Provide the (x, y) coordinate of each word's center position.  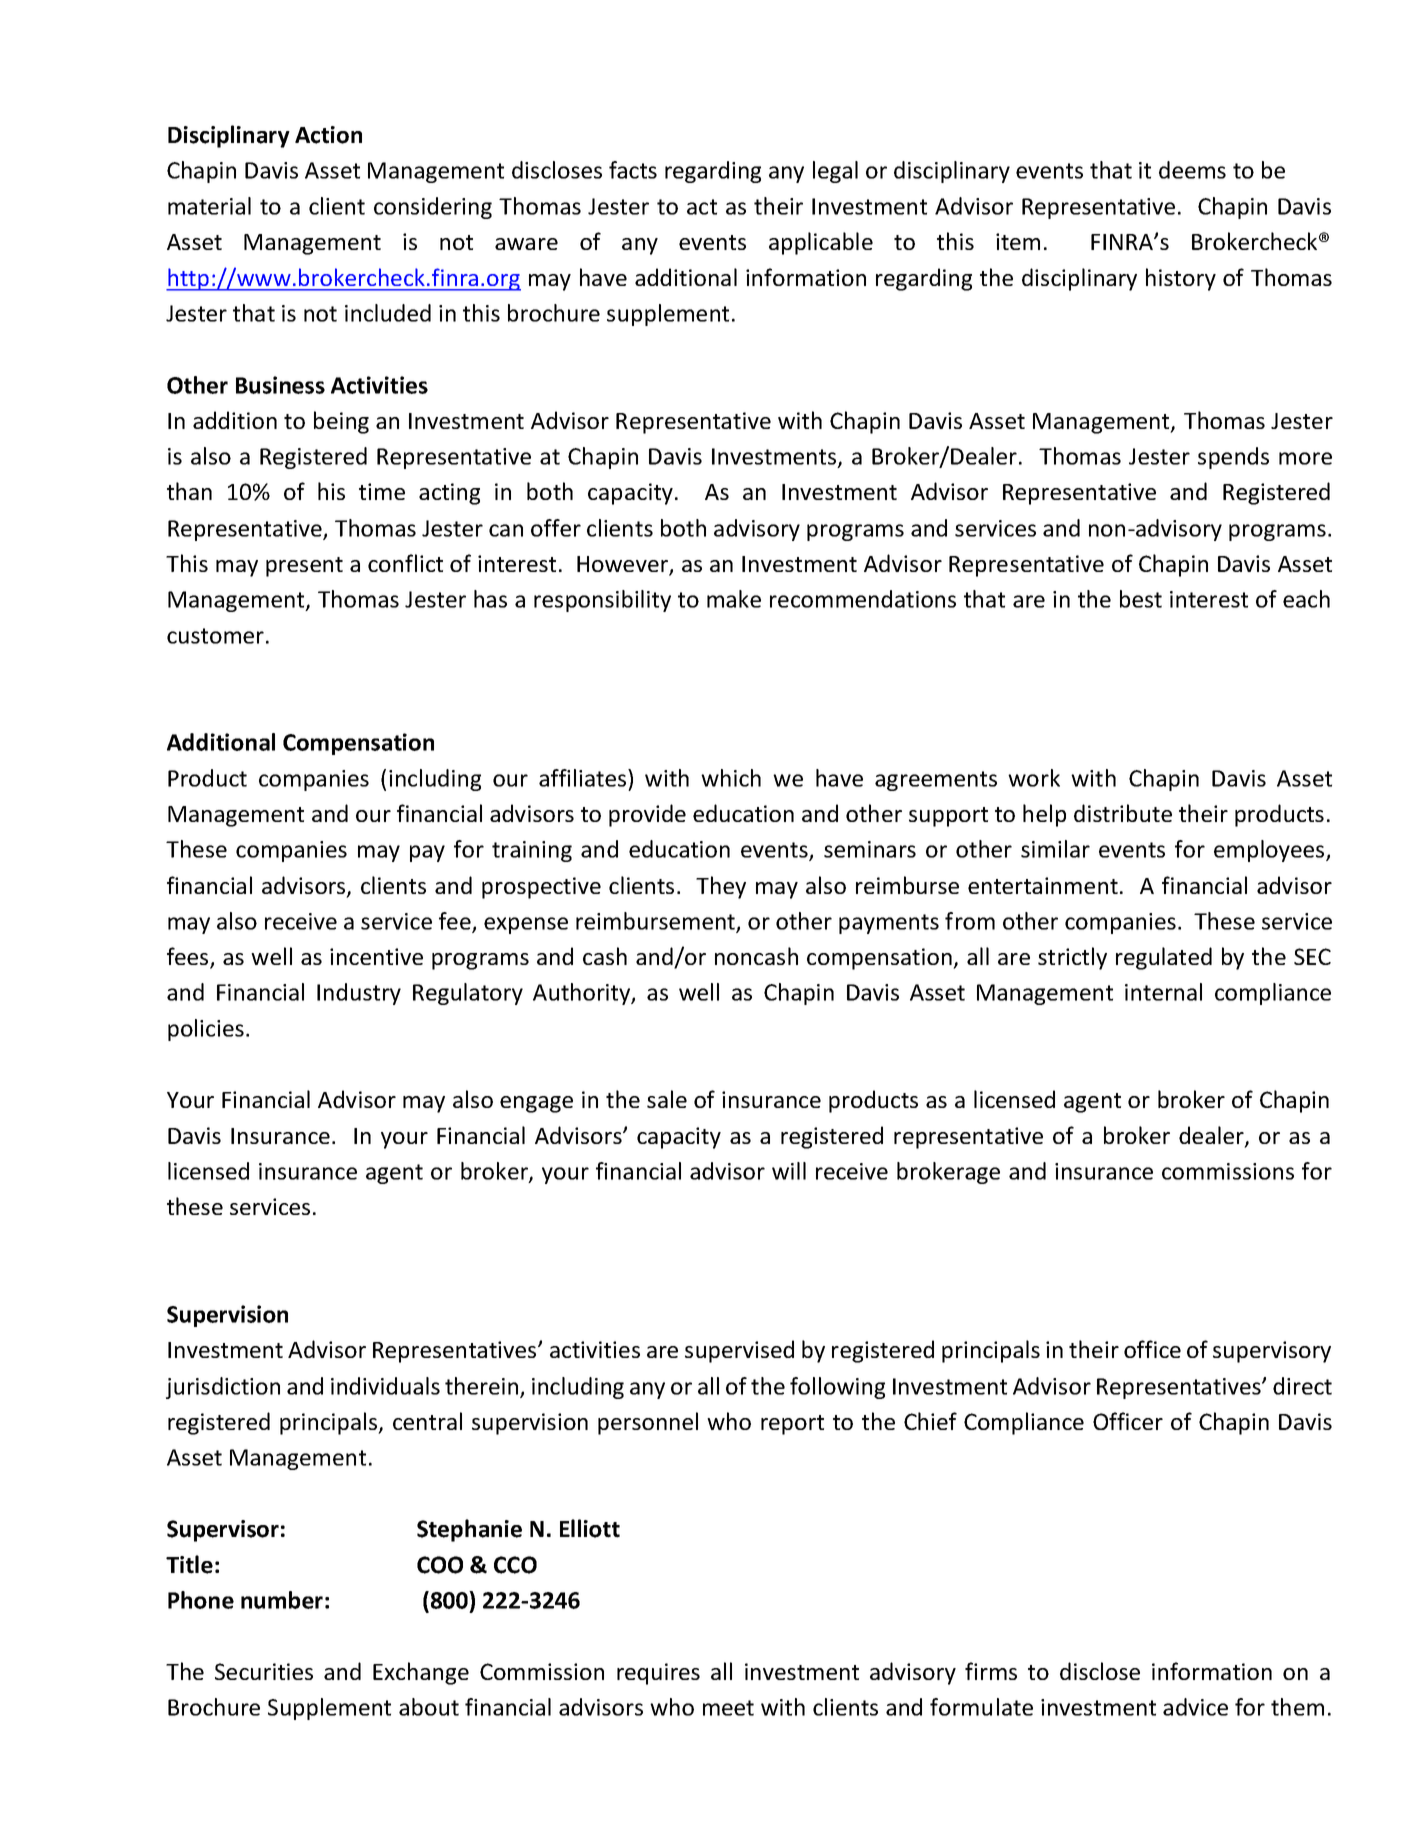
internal (1163, 992)
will (789, 1171)
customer (215, 636)
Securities (264, 1671)
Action (328, 135)
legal (835, 172)
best (1141, 599)
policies (206, 1030)
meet (728, 1708)
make (734, 599)
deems (1192, 170)
